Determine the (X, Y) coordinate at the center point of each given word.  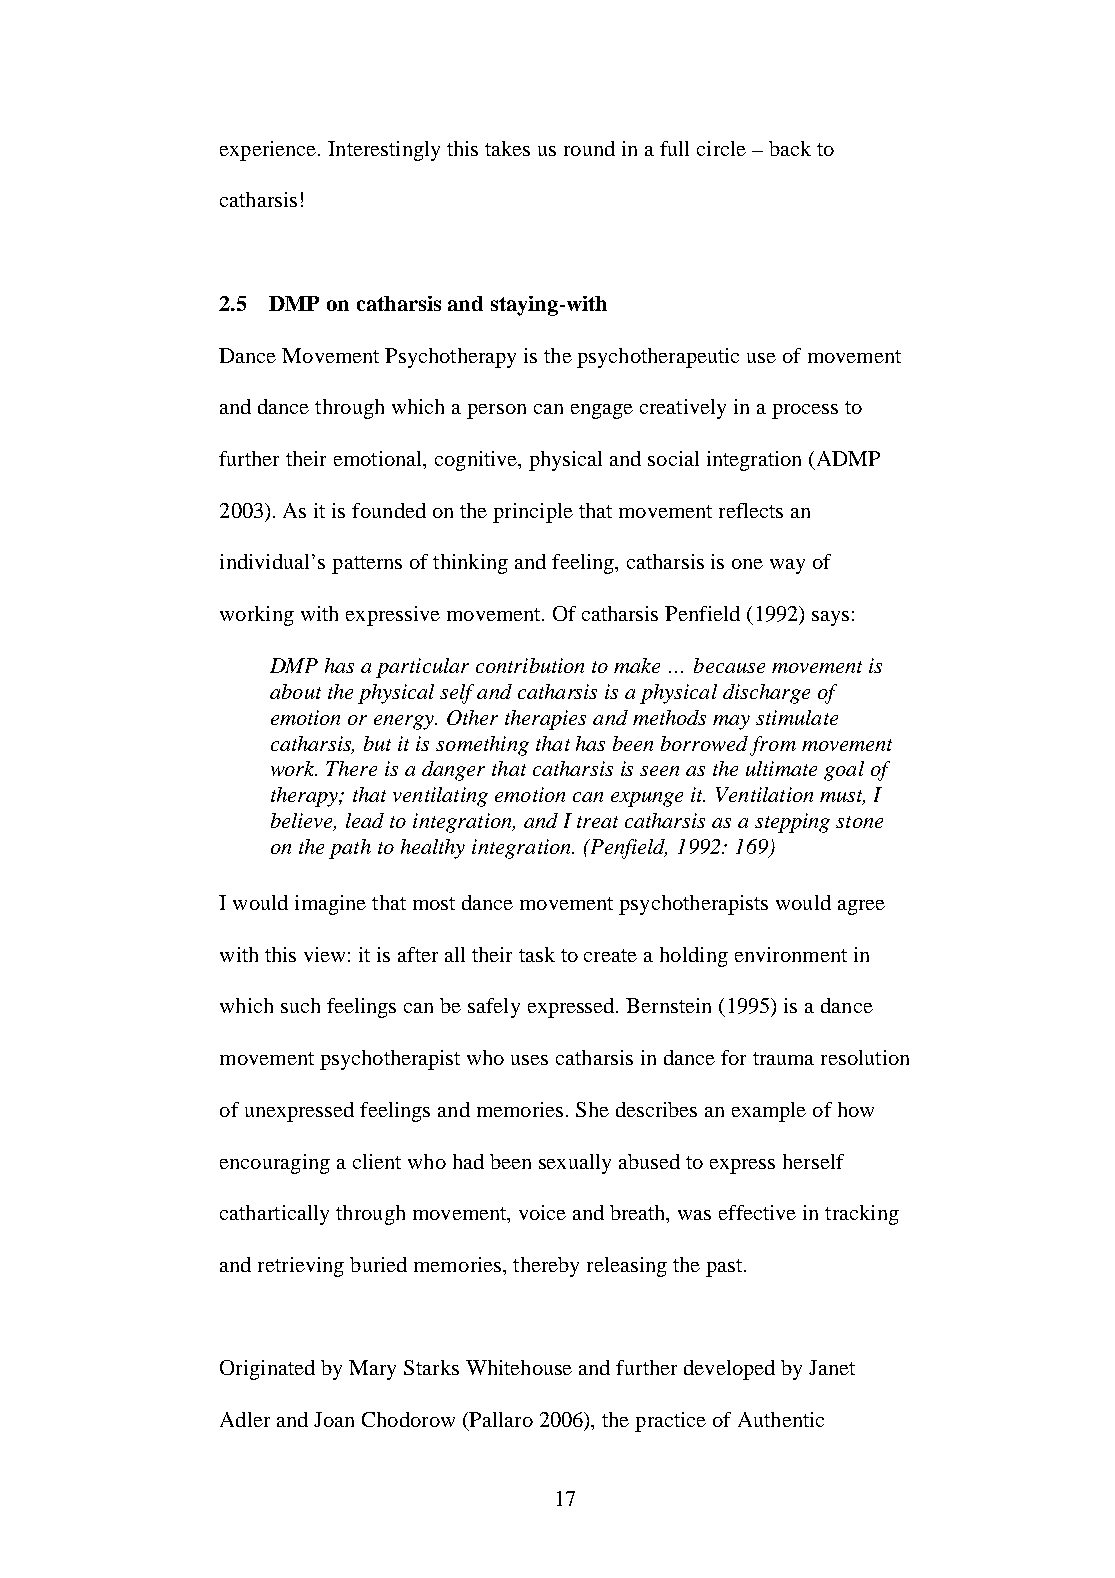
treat (597, 822)
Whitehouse (519, 1367)
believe (303, 822)
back (790, 148)
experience (269, 151)
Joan (334, 1419)
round (589, 148)
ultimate (781, 768)
